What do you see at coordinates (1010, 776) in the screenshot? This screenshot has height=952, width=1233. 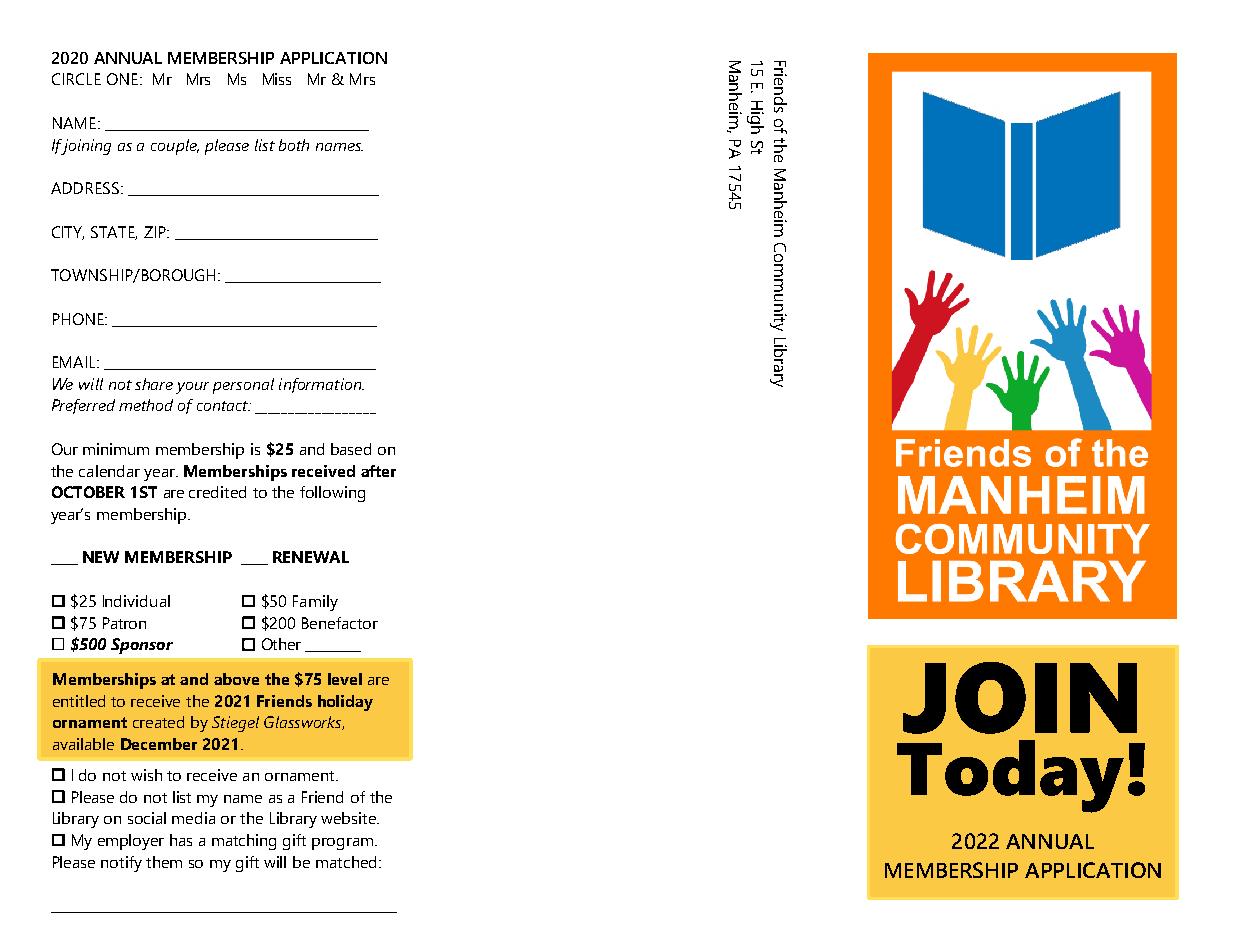 I see `Today` at bounding box center [1010, 776].
